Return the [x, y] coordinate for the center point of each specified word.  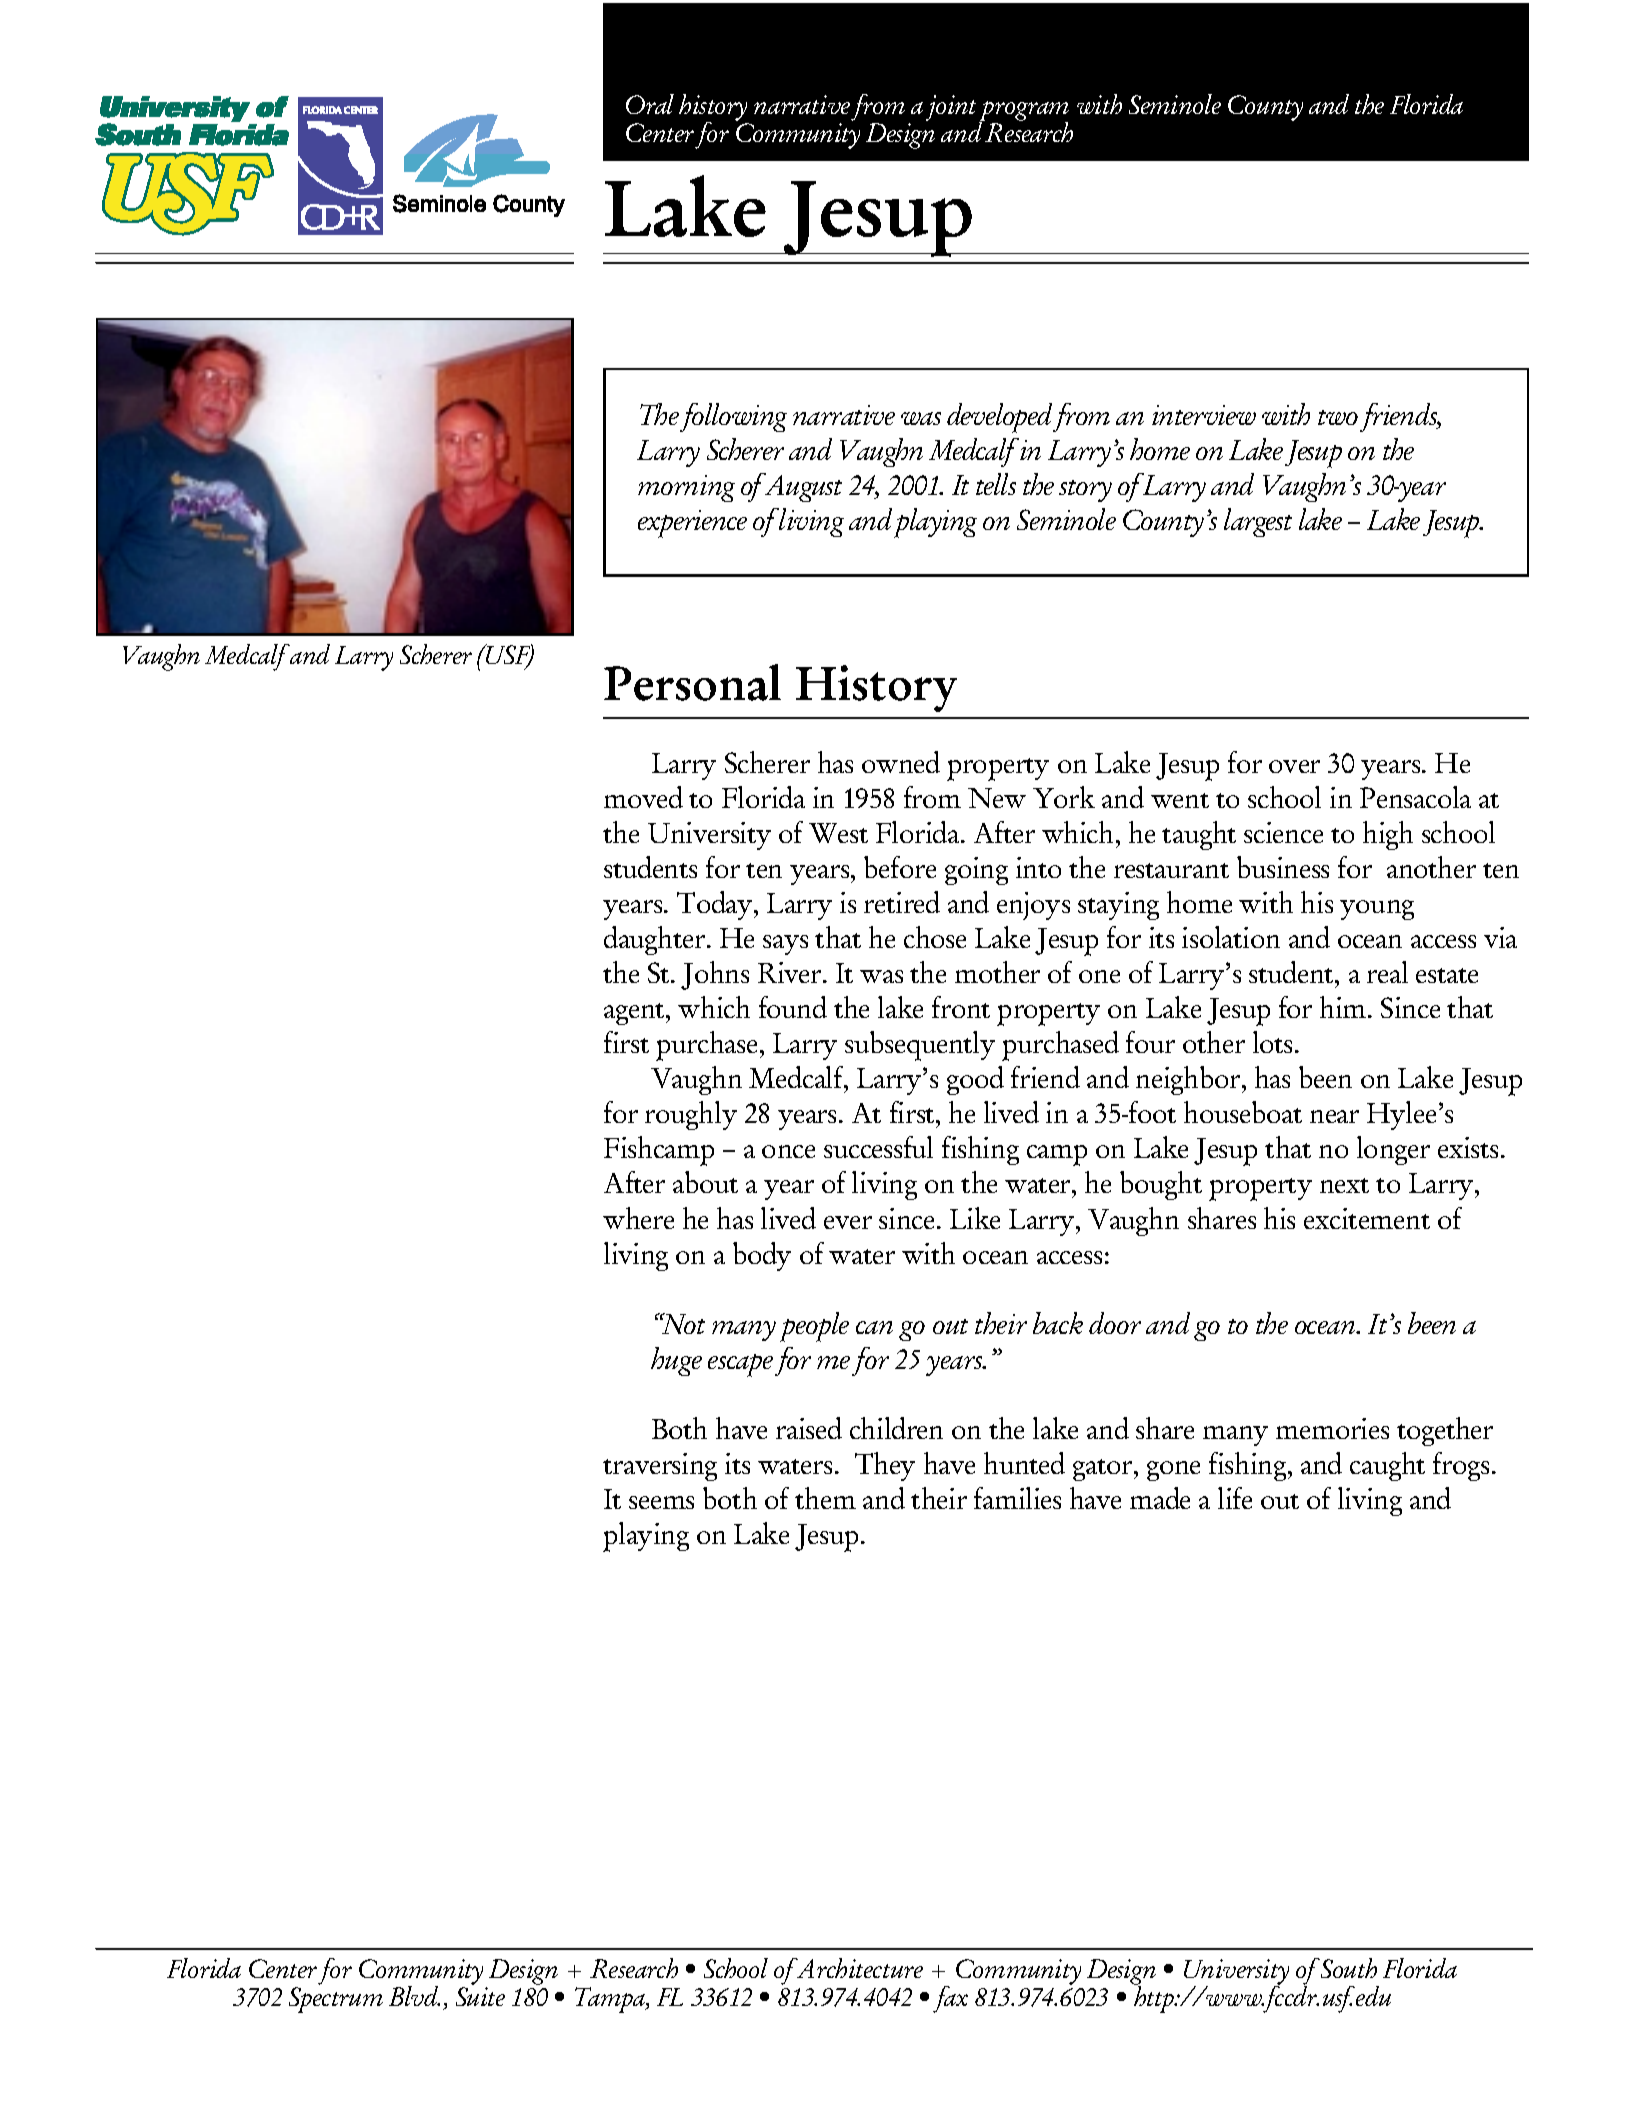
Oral [650, 104]
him [1344, 1007]
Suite [480, 1996]
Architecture [858, 1968]
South [1349, 1968]
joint [951, 108]
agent [635, 1014]
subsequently [920, 1046]
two [1338, 417]
